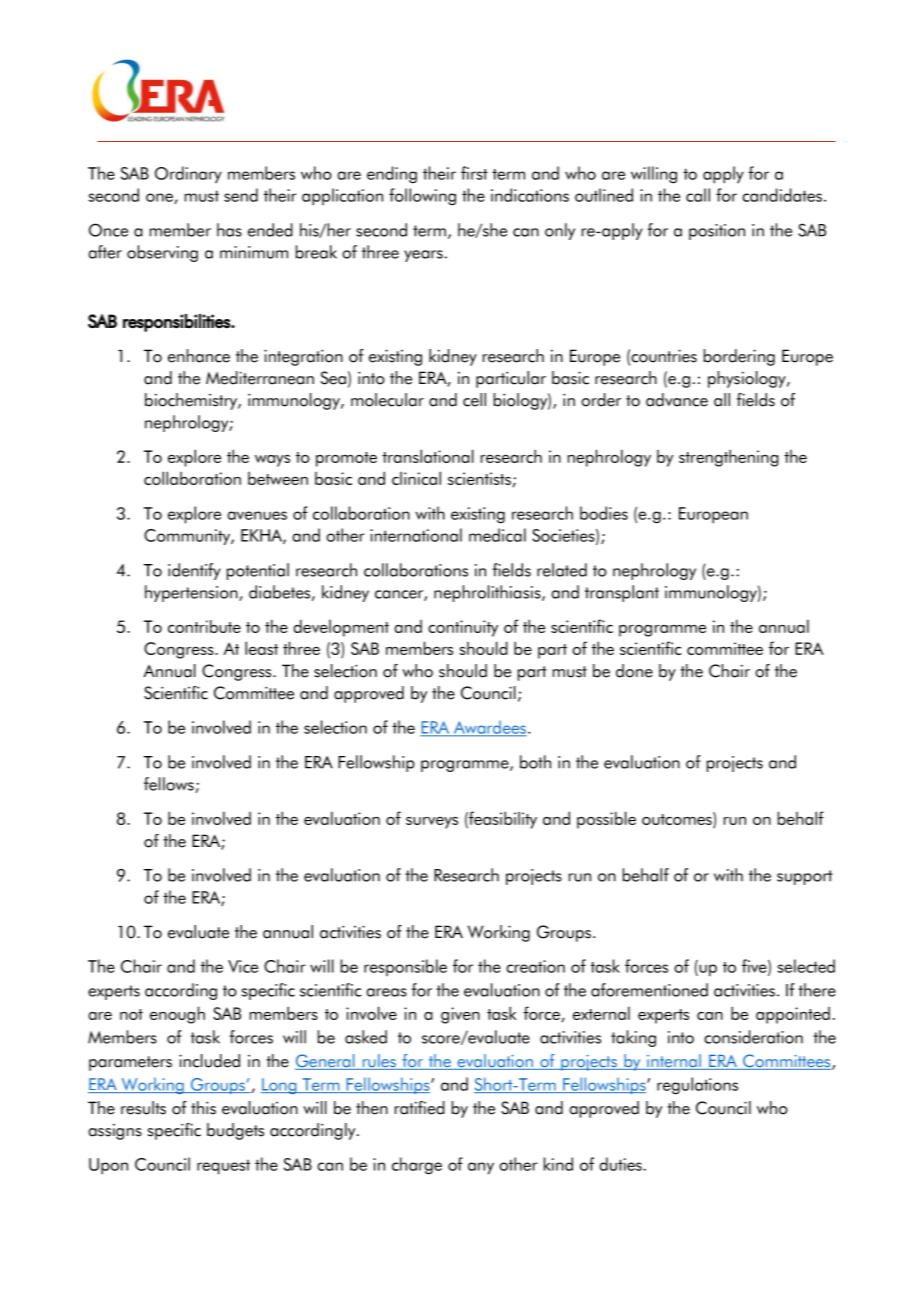 This screenshot has height=1308, width=924. I want to click on following, so click(422, 197).
